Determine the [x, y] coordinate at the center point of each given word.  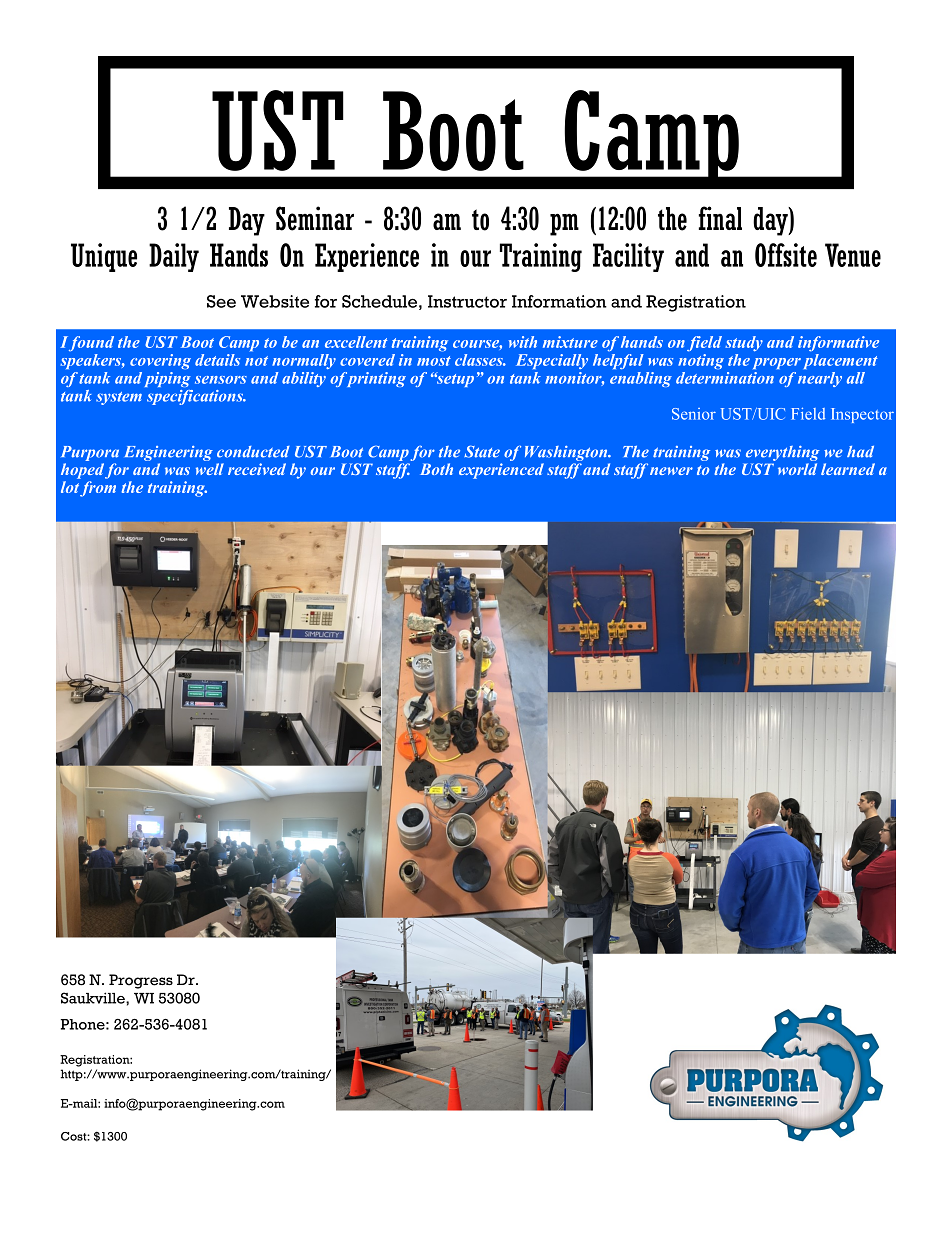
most [434, 361]
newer [671, 471]
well [210, 469]
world [797, 469]
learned [848, 469]
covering [160, 361]
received [257, 469]
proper [777, 363]
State [482, 451]
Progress [141, 981]
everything [783, 453]
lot [70, 487]
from [98, 489]
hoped [82, 471]
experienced [501, 471]
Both [436, 469]
